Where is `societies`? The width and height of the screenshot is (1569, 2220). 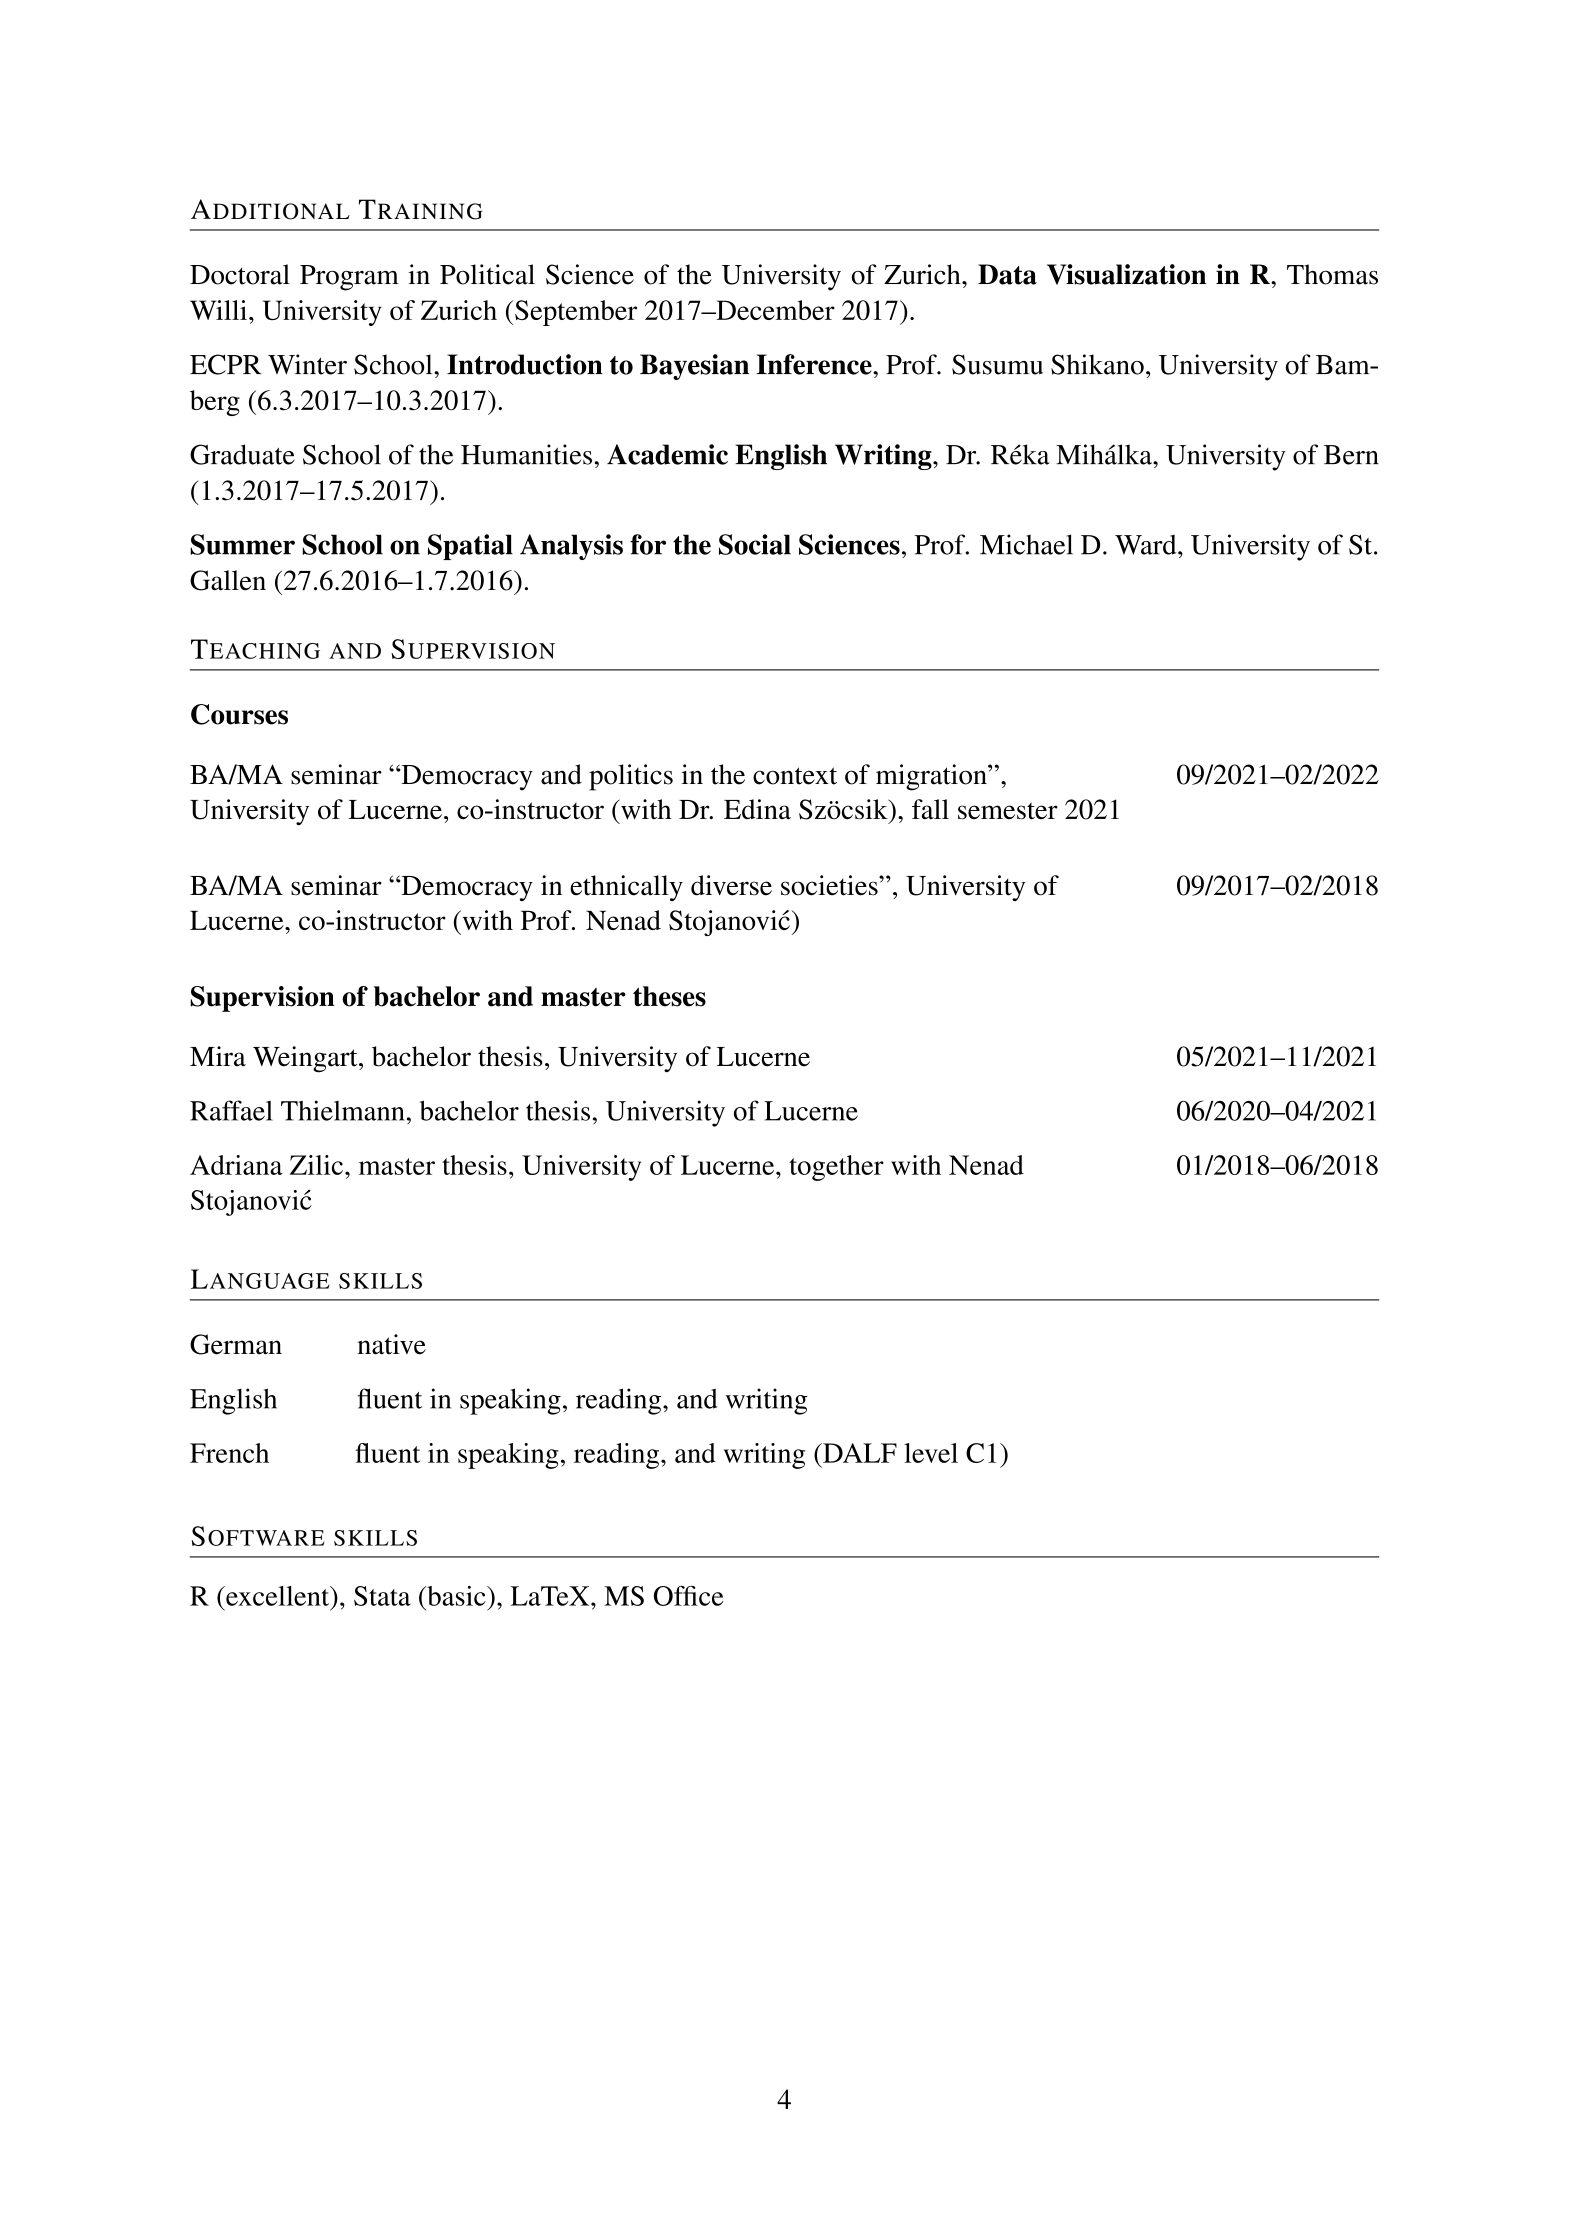 societies is located at coordinates (830, 885).
